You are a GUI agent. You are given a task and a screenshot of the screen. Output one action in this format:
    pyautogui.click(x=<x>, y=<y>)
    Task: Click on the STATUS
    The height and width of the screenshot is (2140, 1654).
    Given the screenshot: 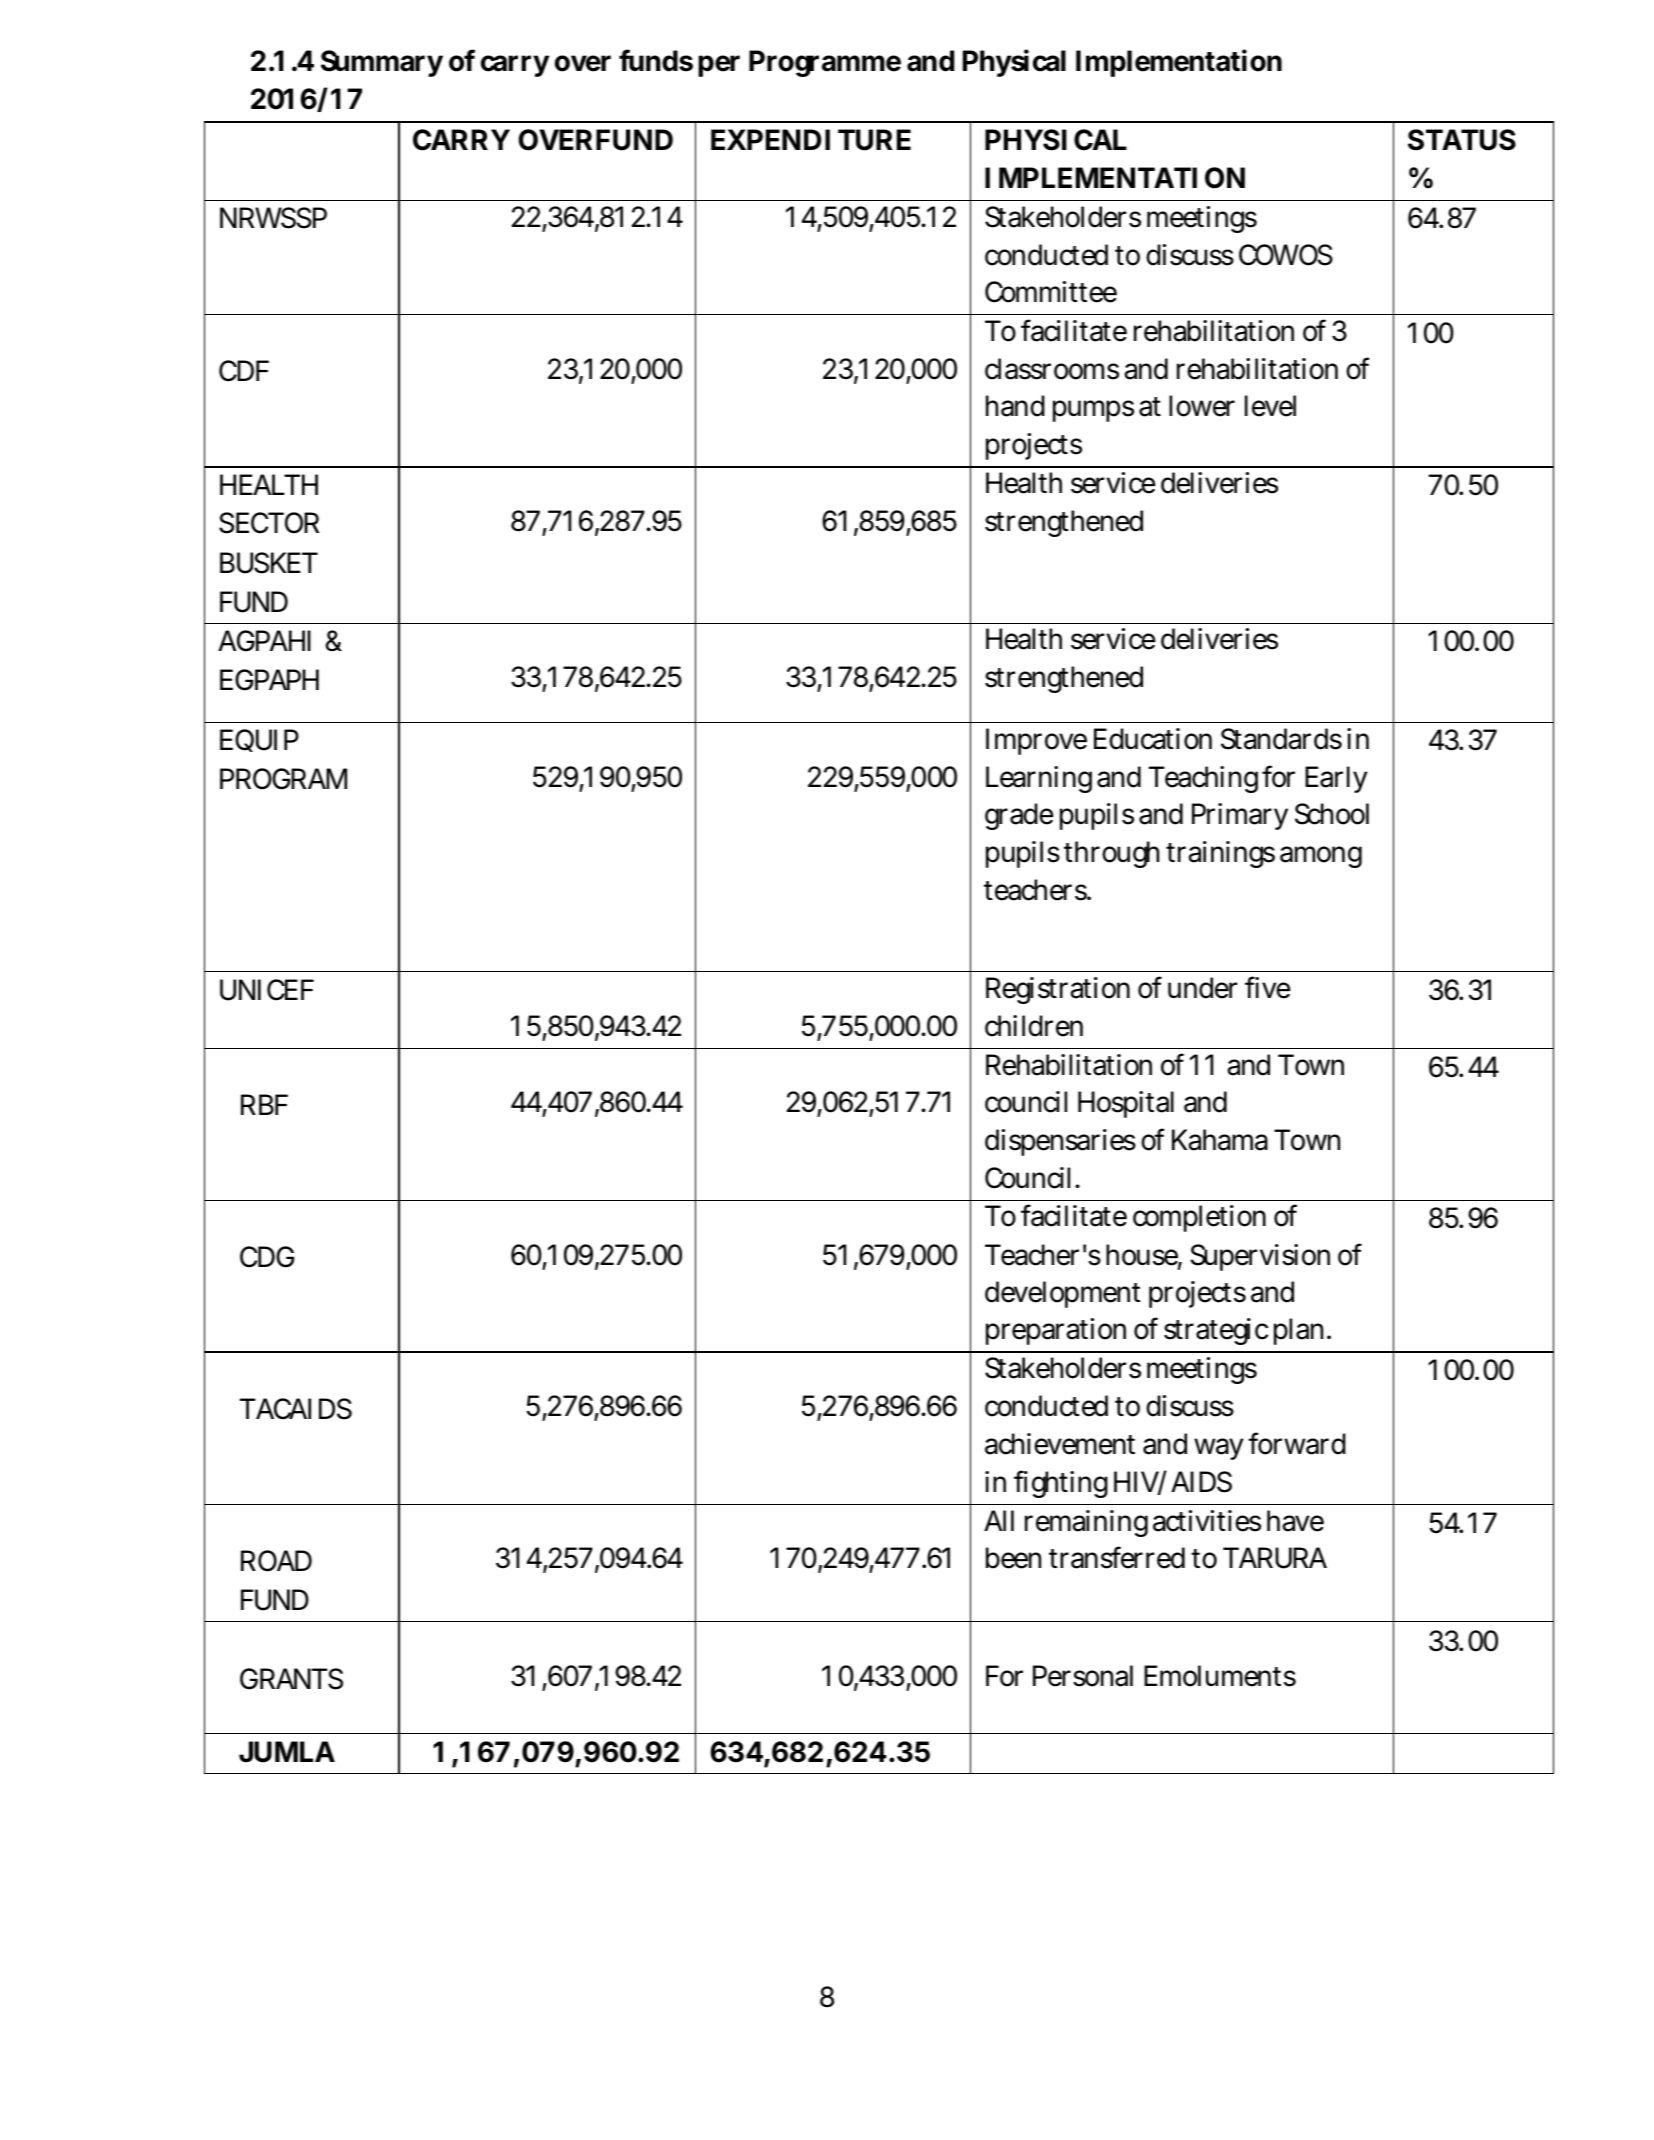 What is the action you would take?
    pyautogui.click(x=1462, y=140)
